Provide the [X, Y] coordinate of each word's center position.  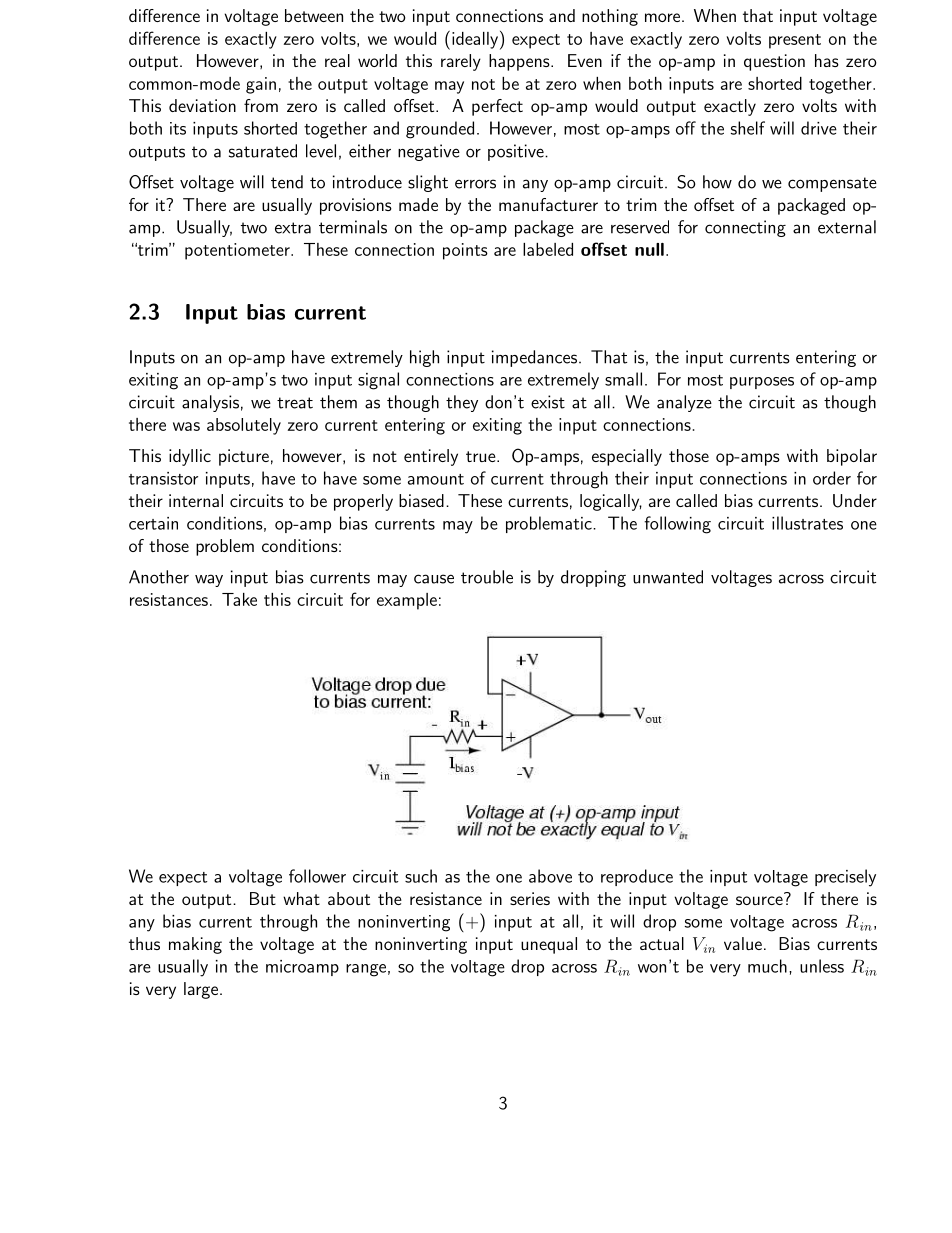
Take [239, 599]
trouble [487, 577]
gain [261, 85]
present [795, 41]
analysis [210, 403]
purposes [762, 383]
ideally [476, 40]
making [195, 945]
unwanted [668, 577]
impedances [536, 358]
